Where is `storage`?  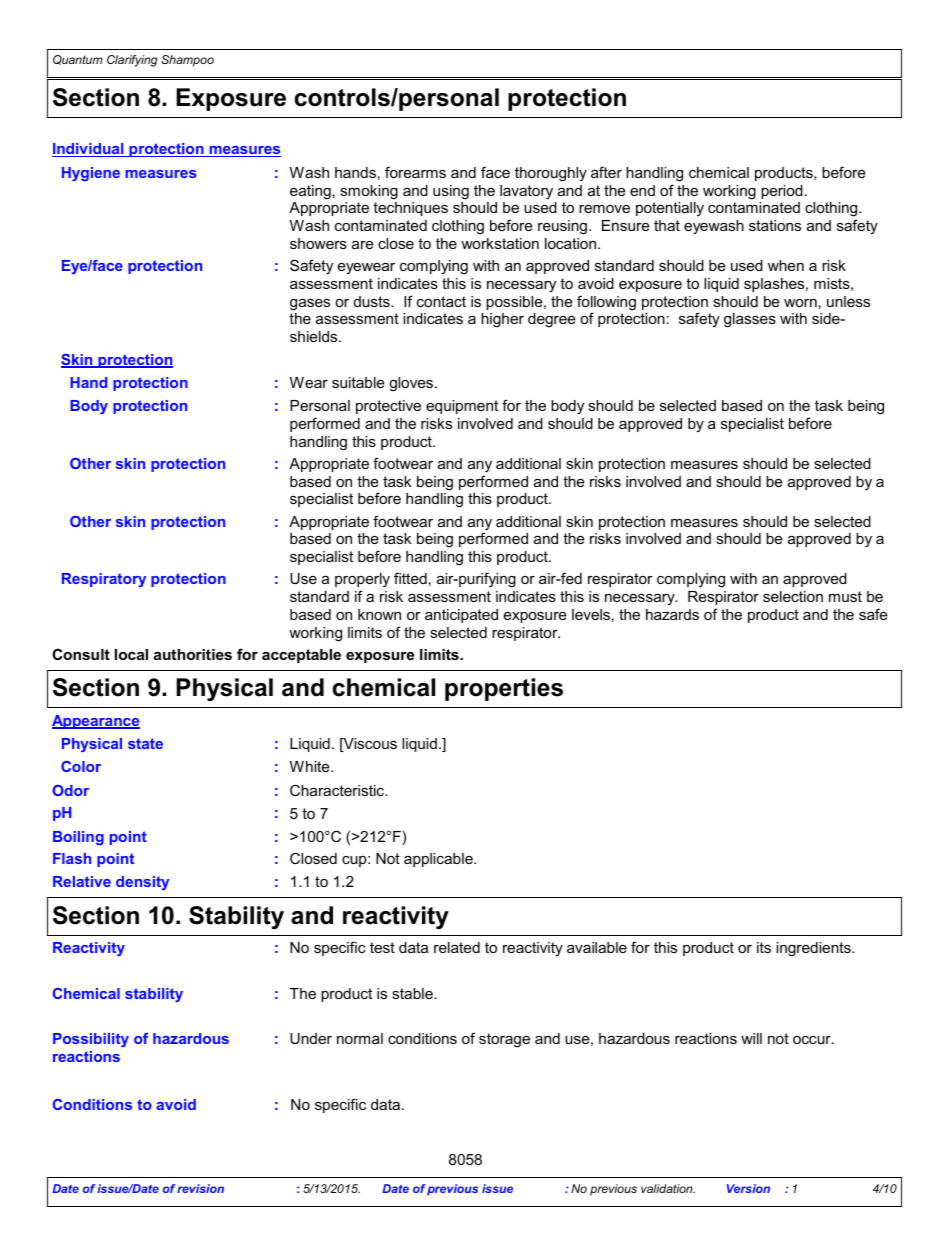
storage is located at coordinates (504, 1040).
